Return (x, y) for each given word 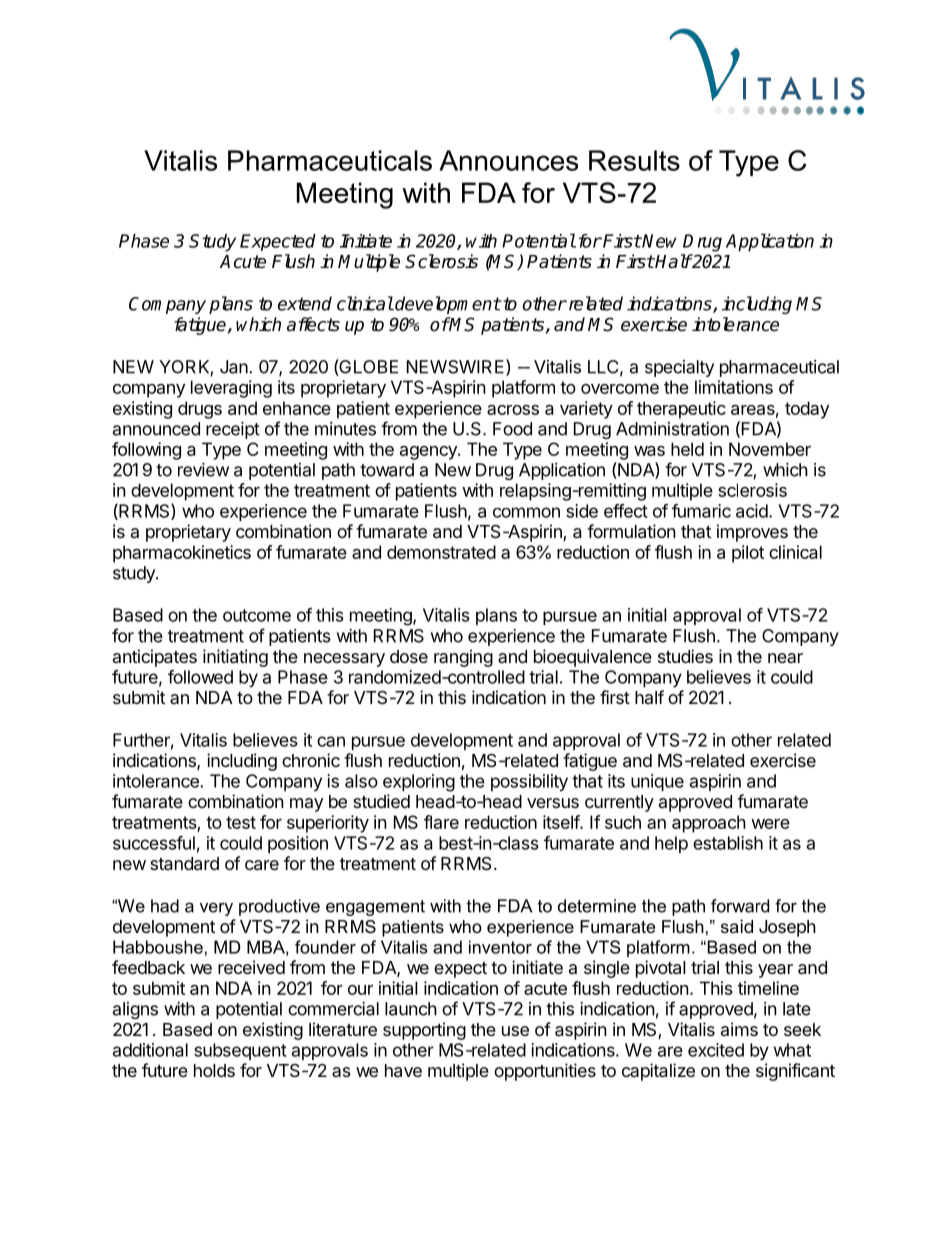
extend (305, 303)
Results (634, 160)
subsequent (240, 1051)
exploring (419, 783)
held (687, 449)
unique (657, 782)
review (203, 470)
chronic (311, 760)
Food (512, 429)
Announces (508, 160)
